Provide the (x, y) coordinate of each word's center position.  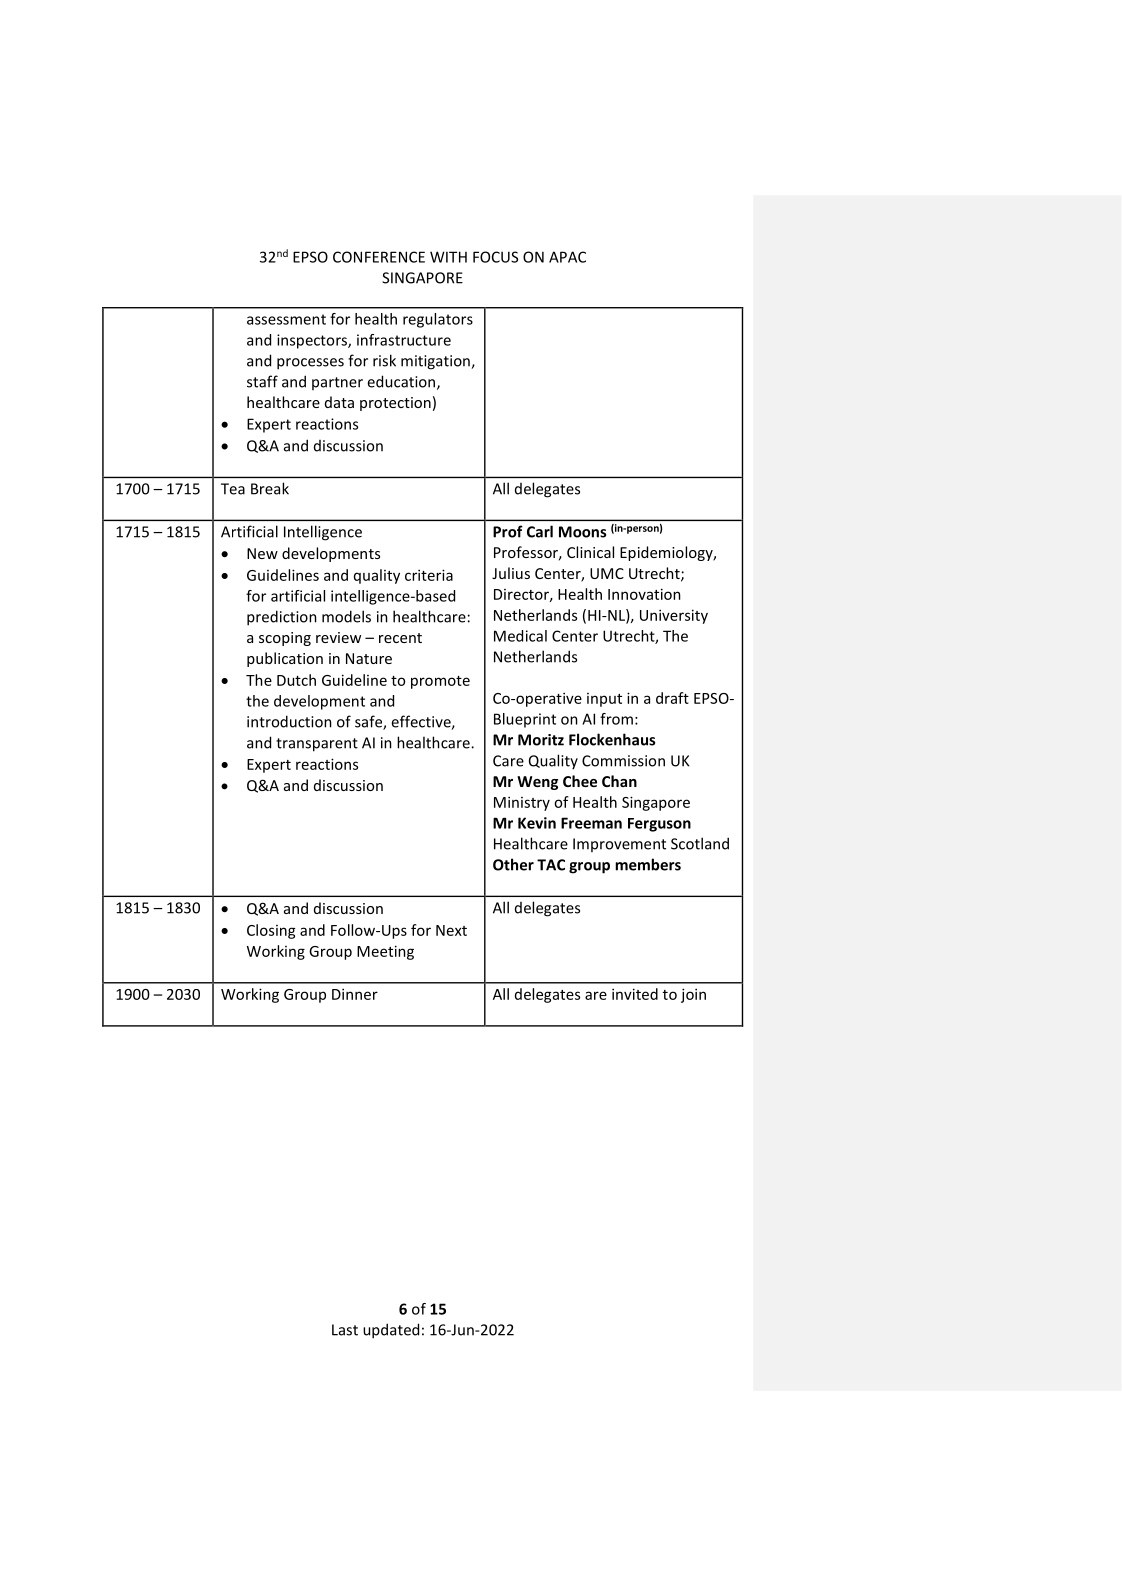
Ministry (522, 803)
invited (635, 994)
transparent (317, 745)
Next (451, 930)
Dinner (355, 994)
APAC (567, 257)
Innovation (644, 594)
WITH (448, 257)
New (262, 553)
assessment (286, 319)
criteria (429, 575)
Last (345, 1330)
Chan (619, 781)
